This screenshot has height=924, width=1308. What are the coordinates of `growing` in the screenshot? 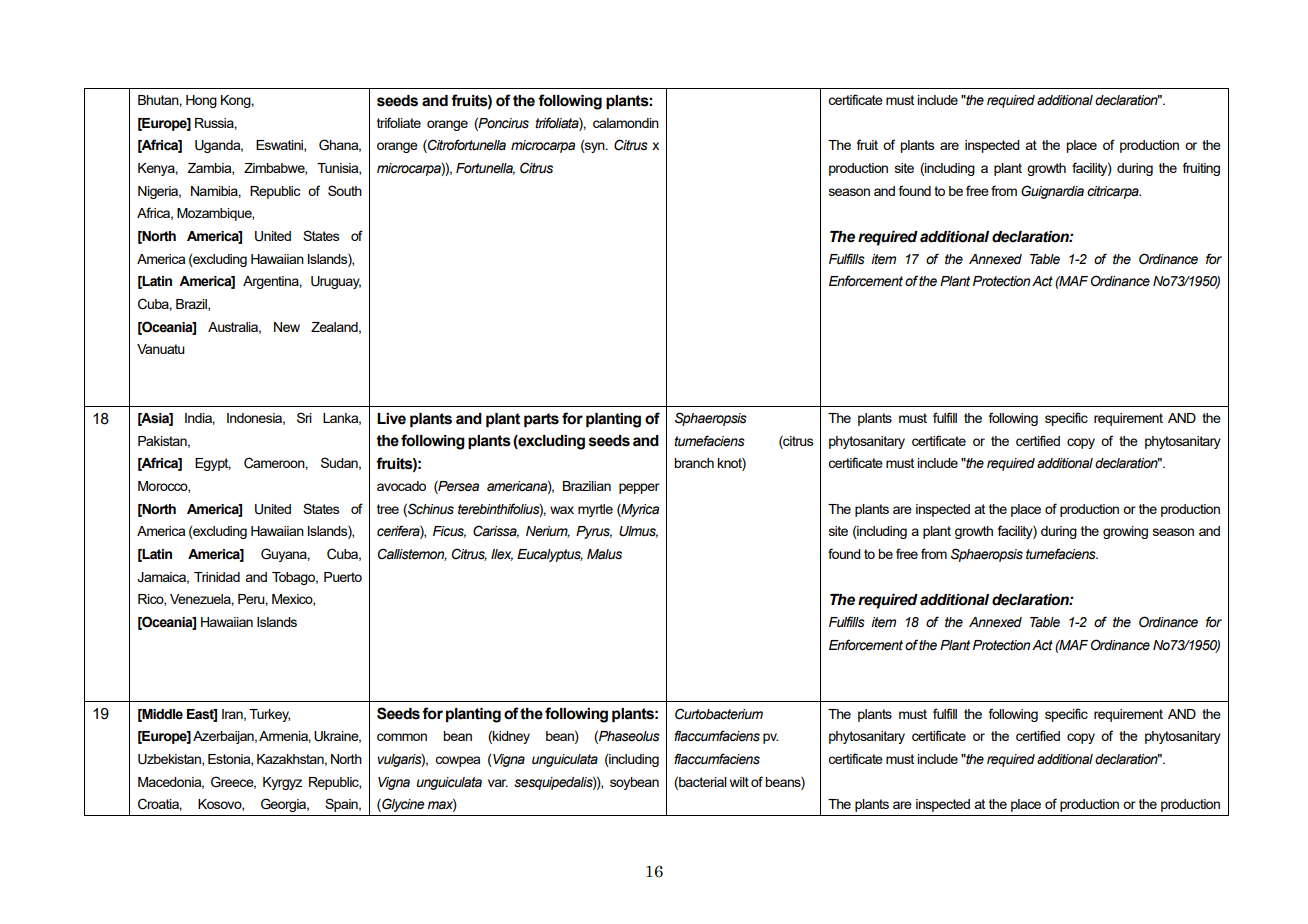 It's located at (1125, 532).
